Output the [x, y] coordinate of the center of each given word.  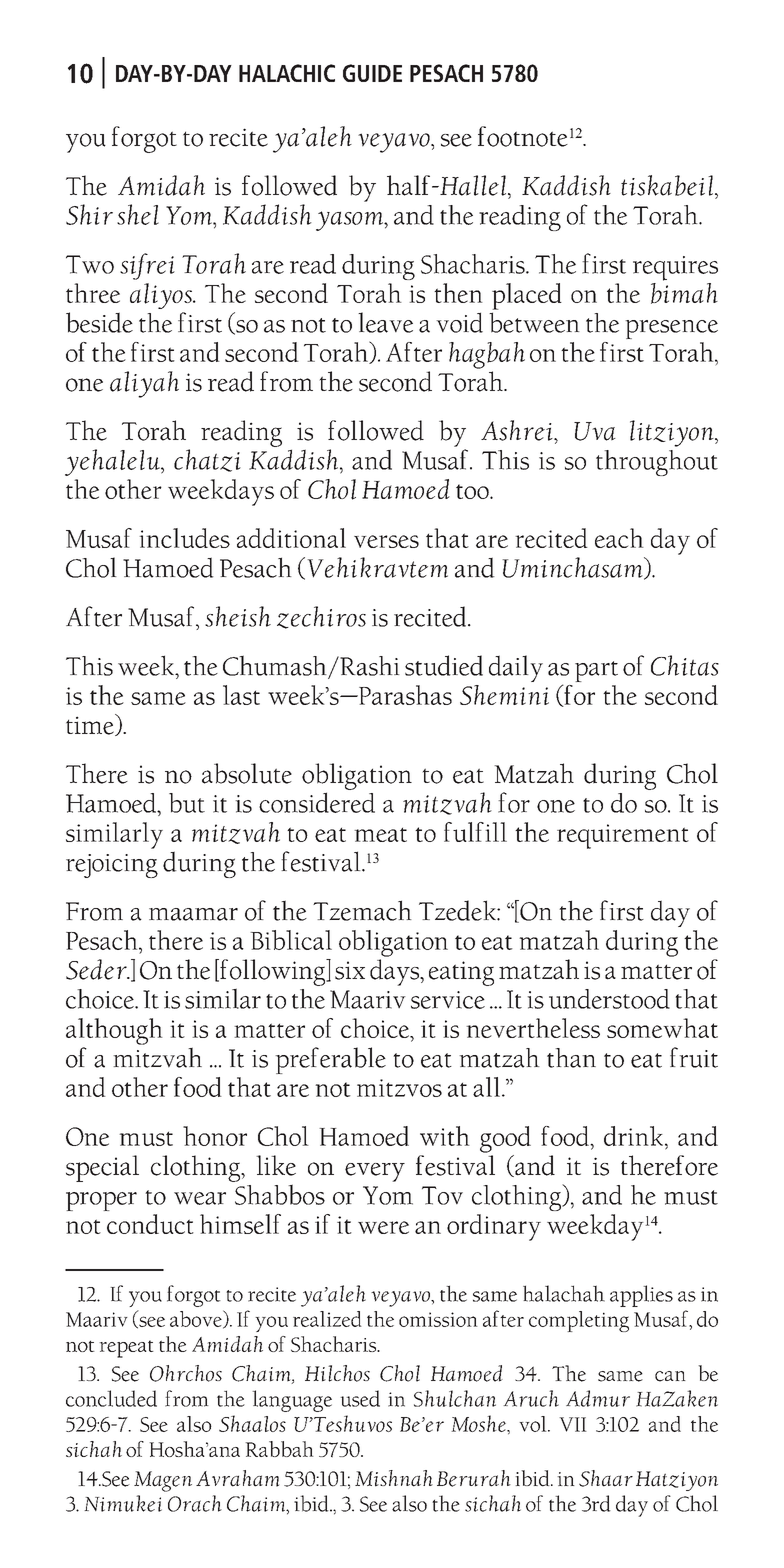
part [596, 671]
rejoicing [112, 866]
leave [385, 322]
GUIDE [372, 73]
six [350, 970]
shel [138, 214]
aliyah [144, 384]
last [241, 695]
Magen [163, 1481]
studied [444, 665]
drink [635, 1136]
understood [609, 999]
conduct [150, 1224]
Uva [595, 431]
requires [675, 268]
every [375, 1172]
